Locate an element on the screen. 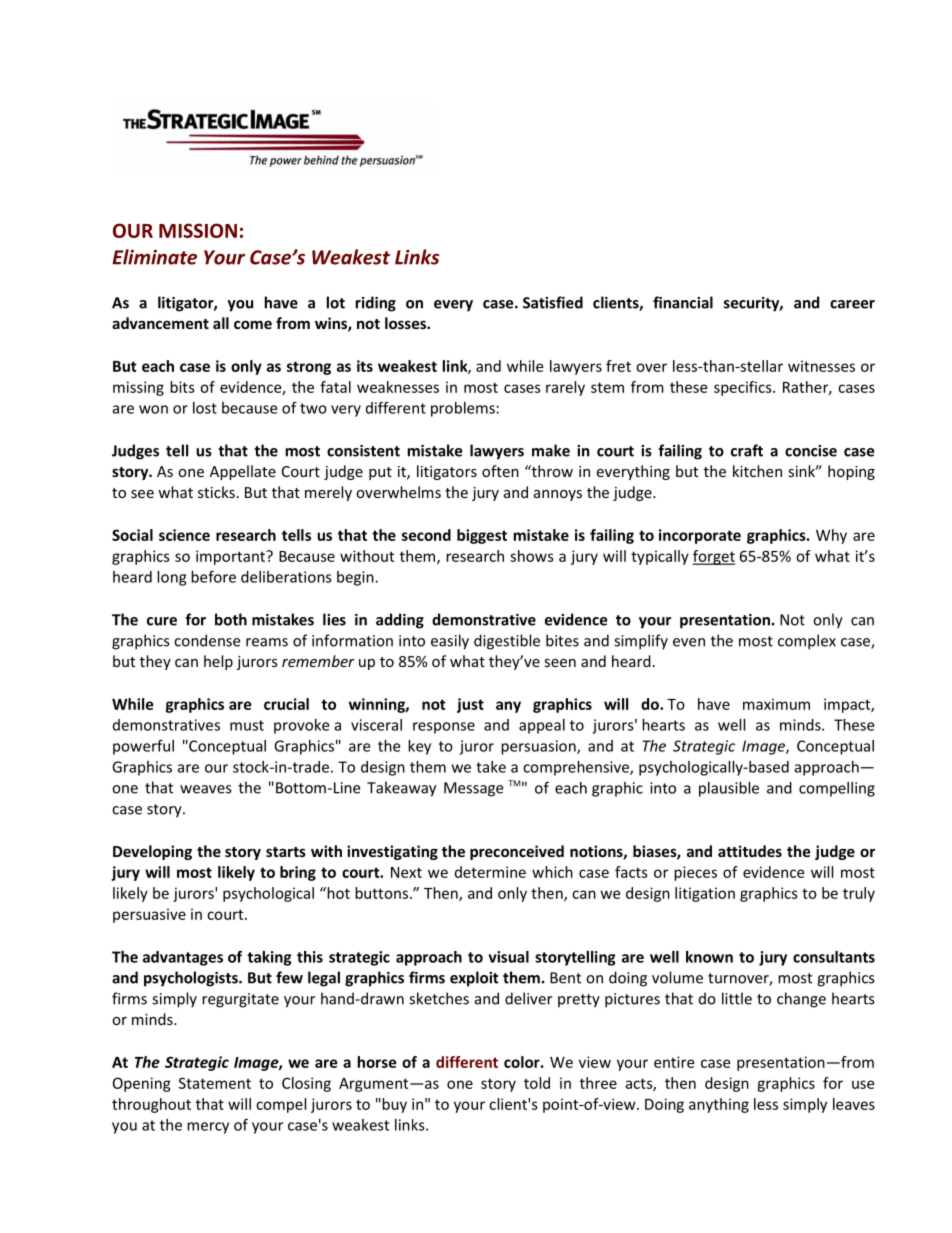  Statement is located at coordinates (215, 1083).
